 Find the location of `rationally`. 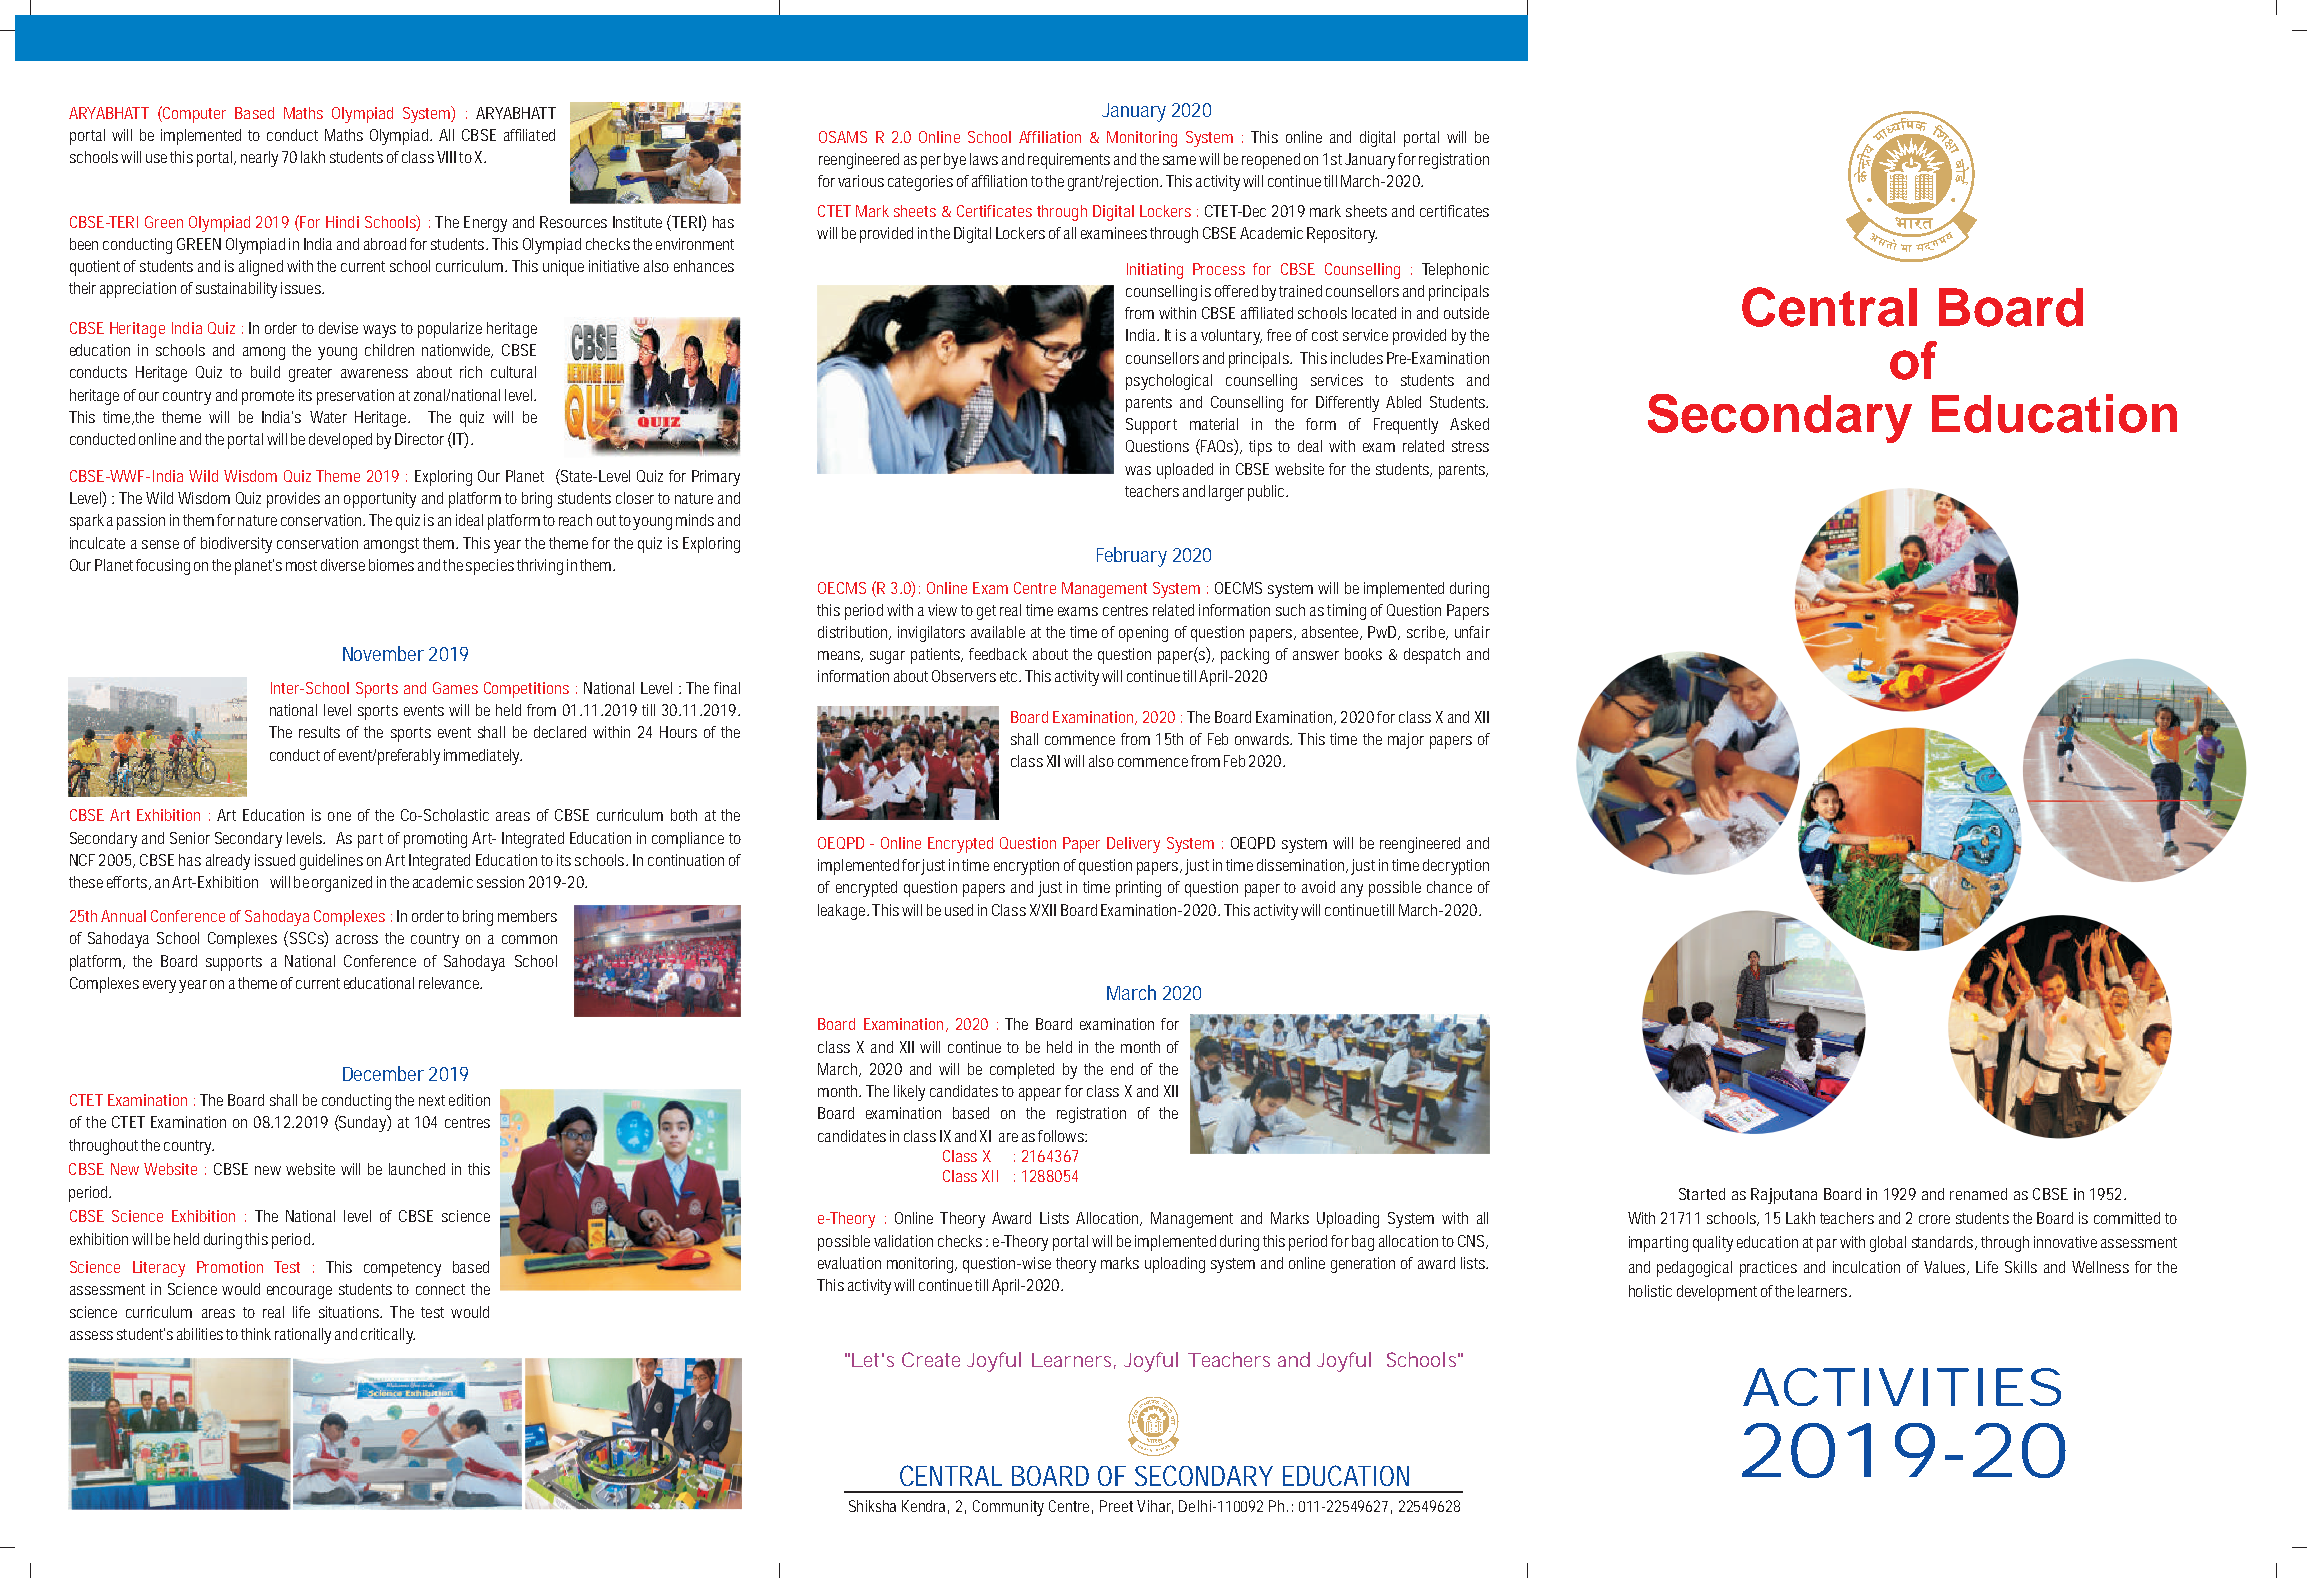

rationally is located at coordinates (303, 1336).
